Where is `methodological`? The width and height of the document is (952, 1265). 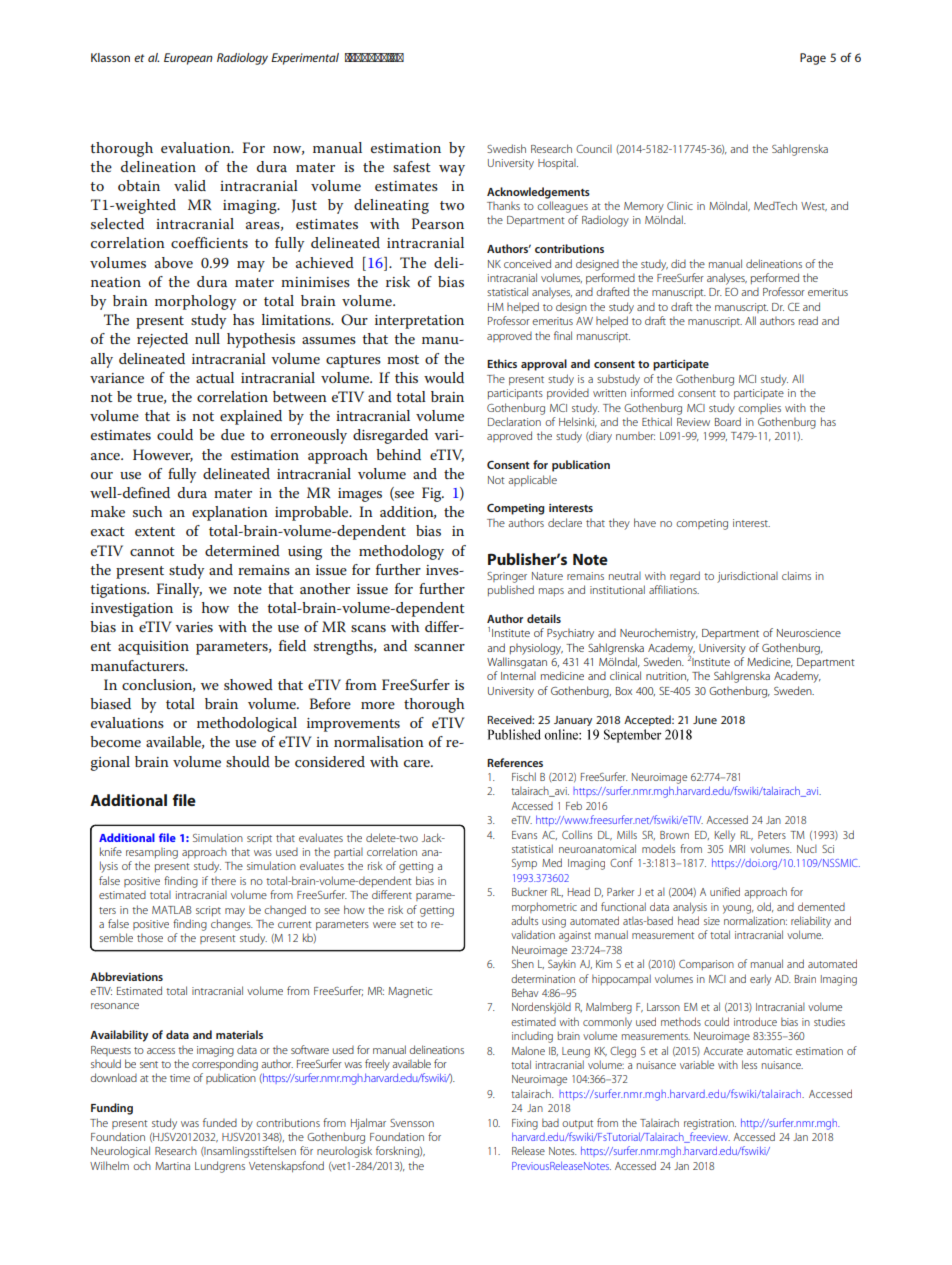 methodological is located at coordinates (247, 724).
